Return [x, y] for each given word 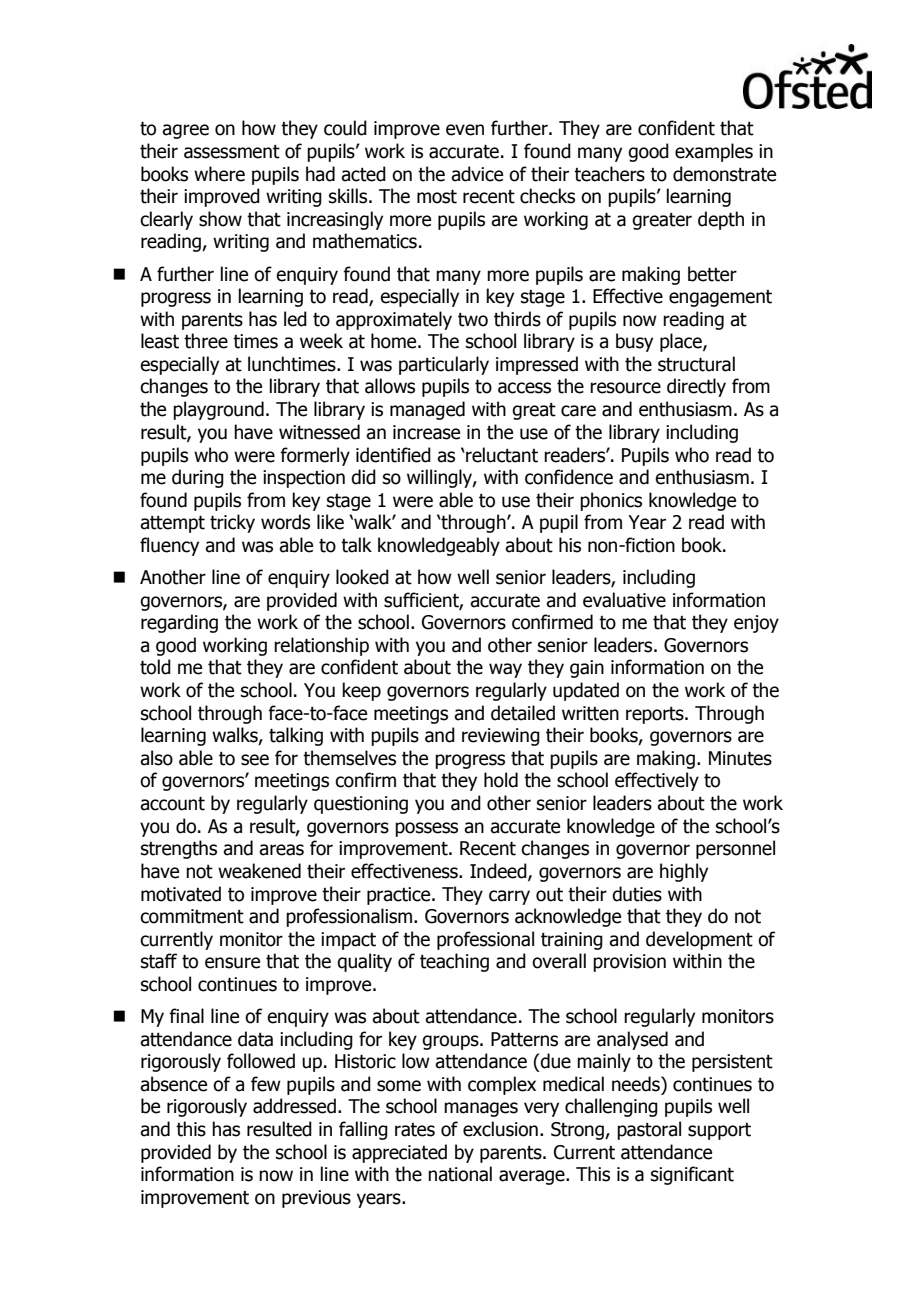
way [505, 670]
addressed [294, 1106]
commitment [192, 916]
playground [218, 410]
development [699, 940]
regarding [179, 623]
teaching [454, 962]
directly [696, 387]
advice [477, 174]
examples [714, 152]
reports [656, 715]
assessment [232, 152]
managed [427, 410]
